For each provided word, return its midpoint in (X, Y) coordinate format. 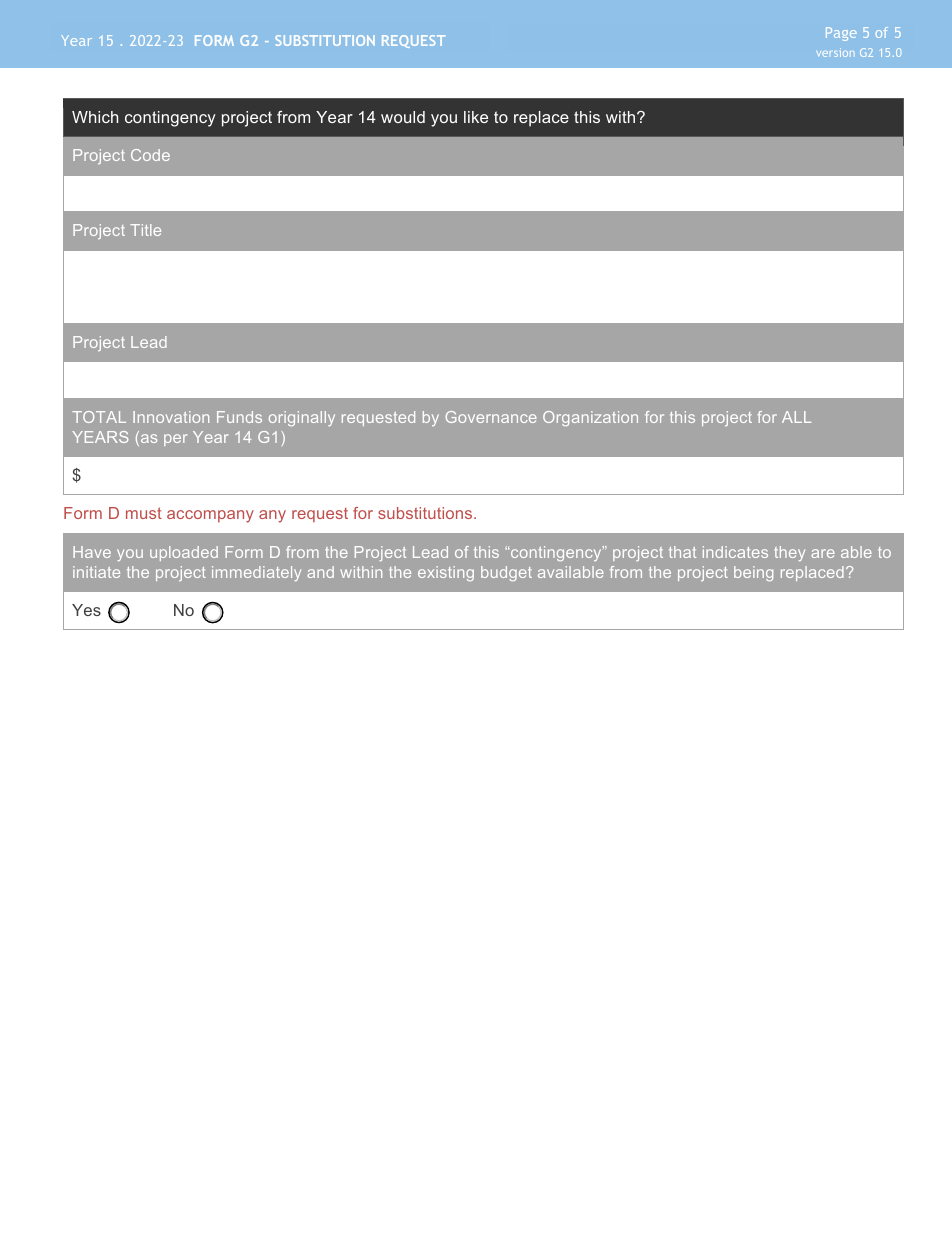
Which (95, 117)
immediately (256, 573)
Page (841, 34)
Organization (590, 418)
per (175, 440)
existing (446, 573)
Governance (491, 417)
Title (145, 230)
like (476, 117)
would (403, 117)
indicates (735, 552)
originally (302, 418)
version (835, 52)
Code (150, 155)
